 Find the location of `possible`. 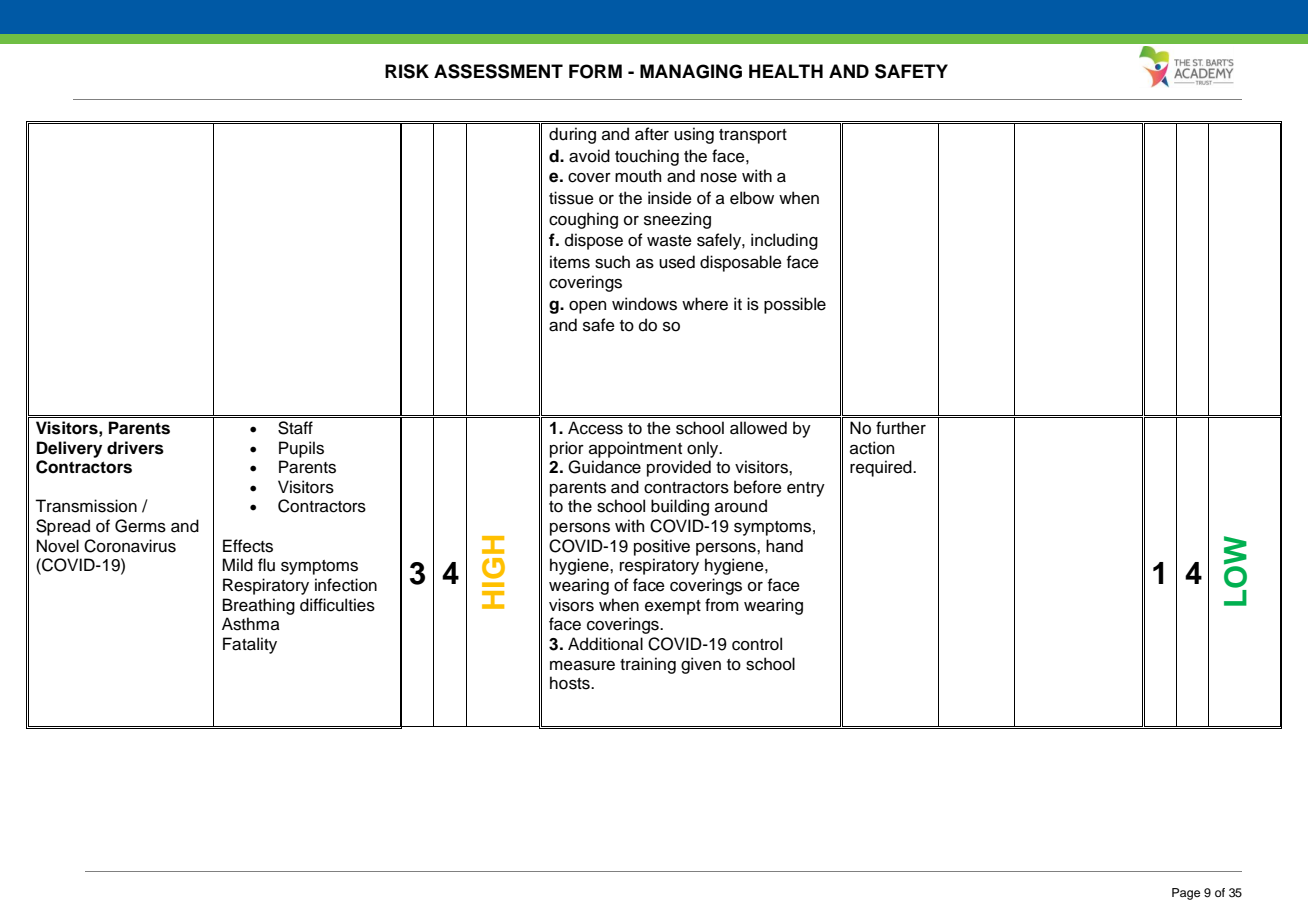

possible is located at coordinates (795, 305).
